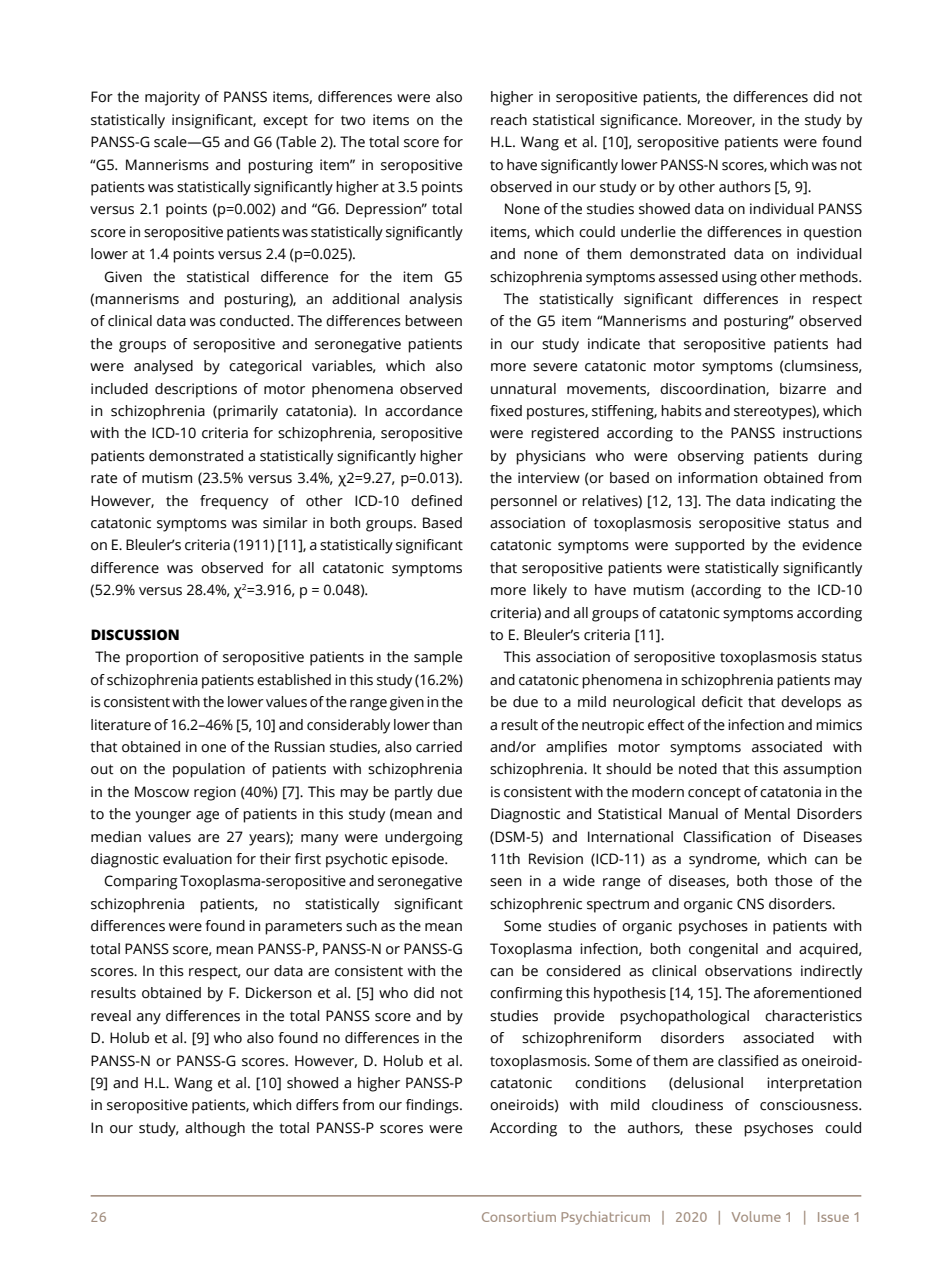  What do you see at coordinates (640, 121) in the page?
I see `significance` at bounding box center [640, 121].
